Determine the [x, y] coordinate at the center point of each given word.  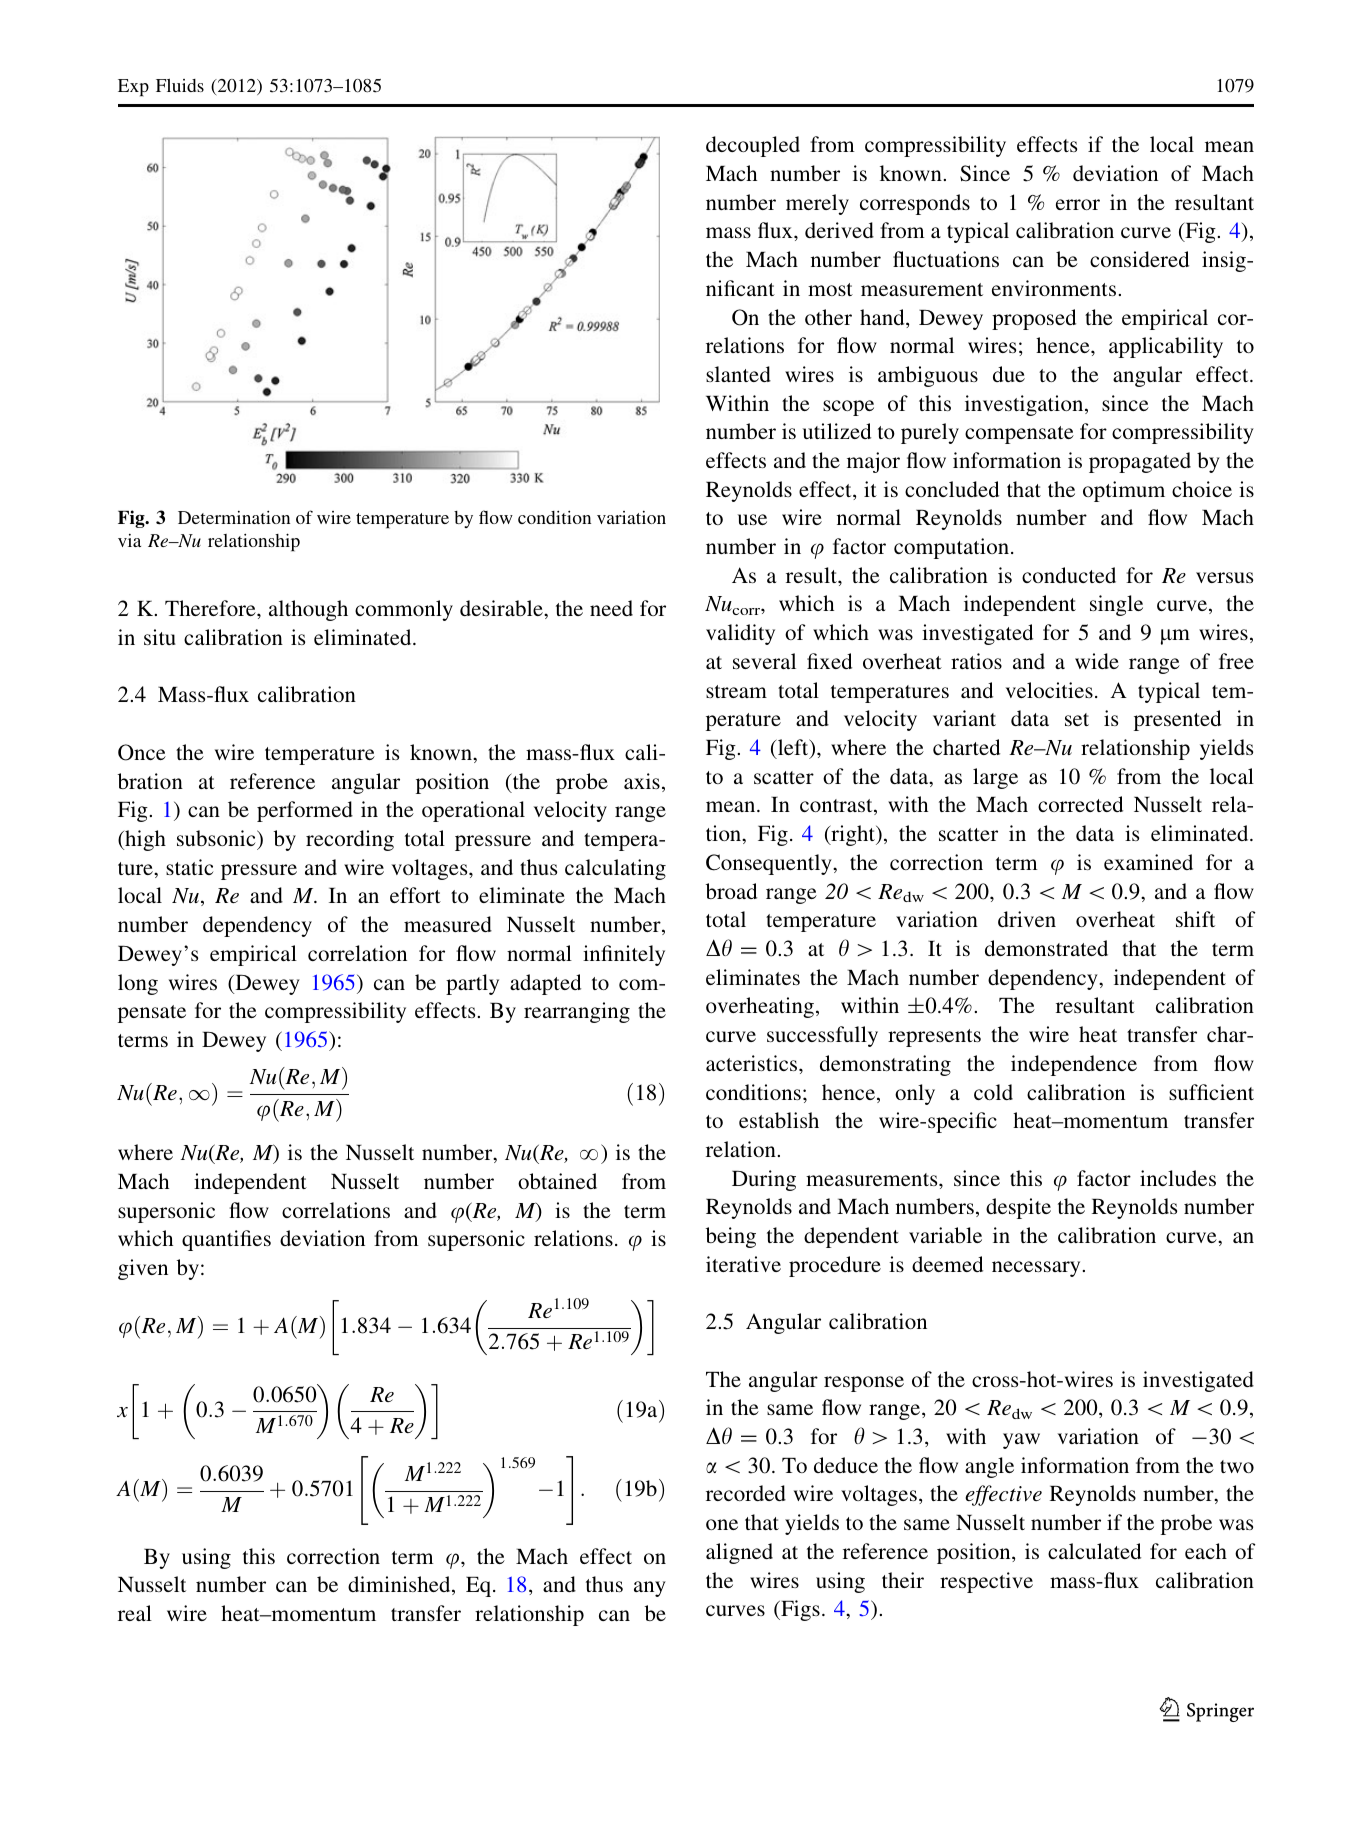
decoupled [753, 146]
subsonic [217, 838]
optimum [1124, 491]
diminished [400, 1585]
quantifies [226, 1240]
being [731, 1237]
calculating [615, 869]
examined [1148, 862]
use [752, 519]
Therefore [211, 608]
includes [1178, 1178]
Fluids [180, 85]
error [1078, 204]
